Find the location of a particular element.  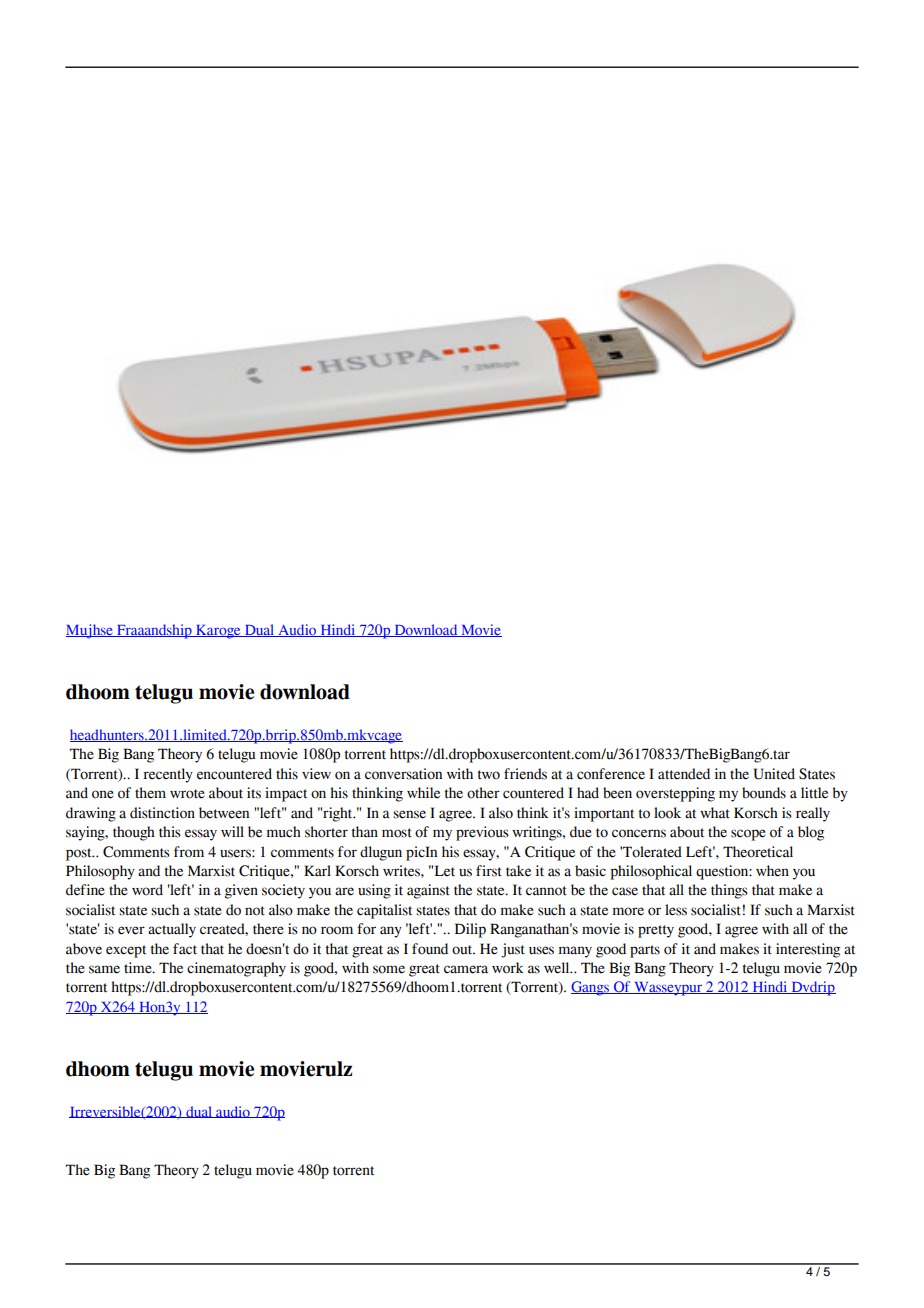

capitalist is located at coordinates (384, 911).
